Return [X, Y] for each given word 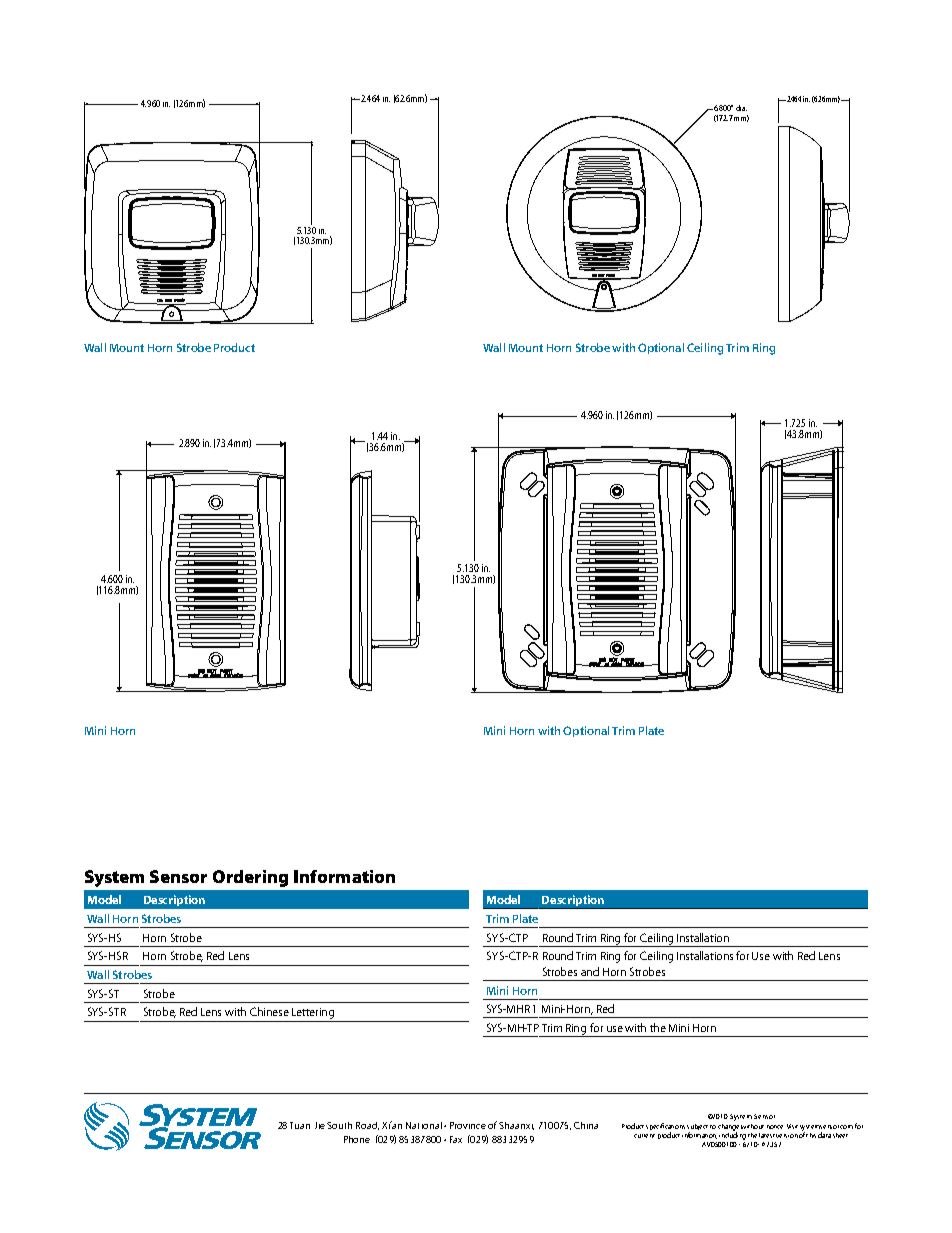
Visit [792, 1126]
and [590, 971]
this [811, 1135]
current [644, 1136]
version [787, 1136]
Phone [357, 1139]
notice [775, 1127]
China [586, 1125]
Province [468, 1125]
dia [741, 108]
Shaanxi [516, 1126]
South [339, 1125]
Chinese [269, 1011]
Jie [320, 1125]
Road [367, 1126]
